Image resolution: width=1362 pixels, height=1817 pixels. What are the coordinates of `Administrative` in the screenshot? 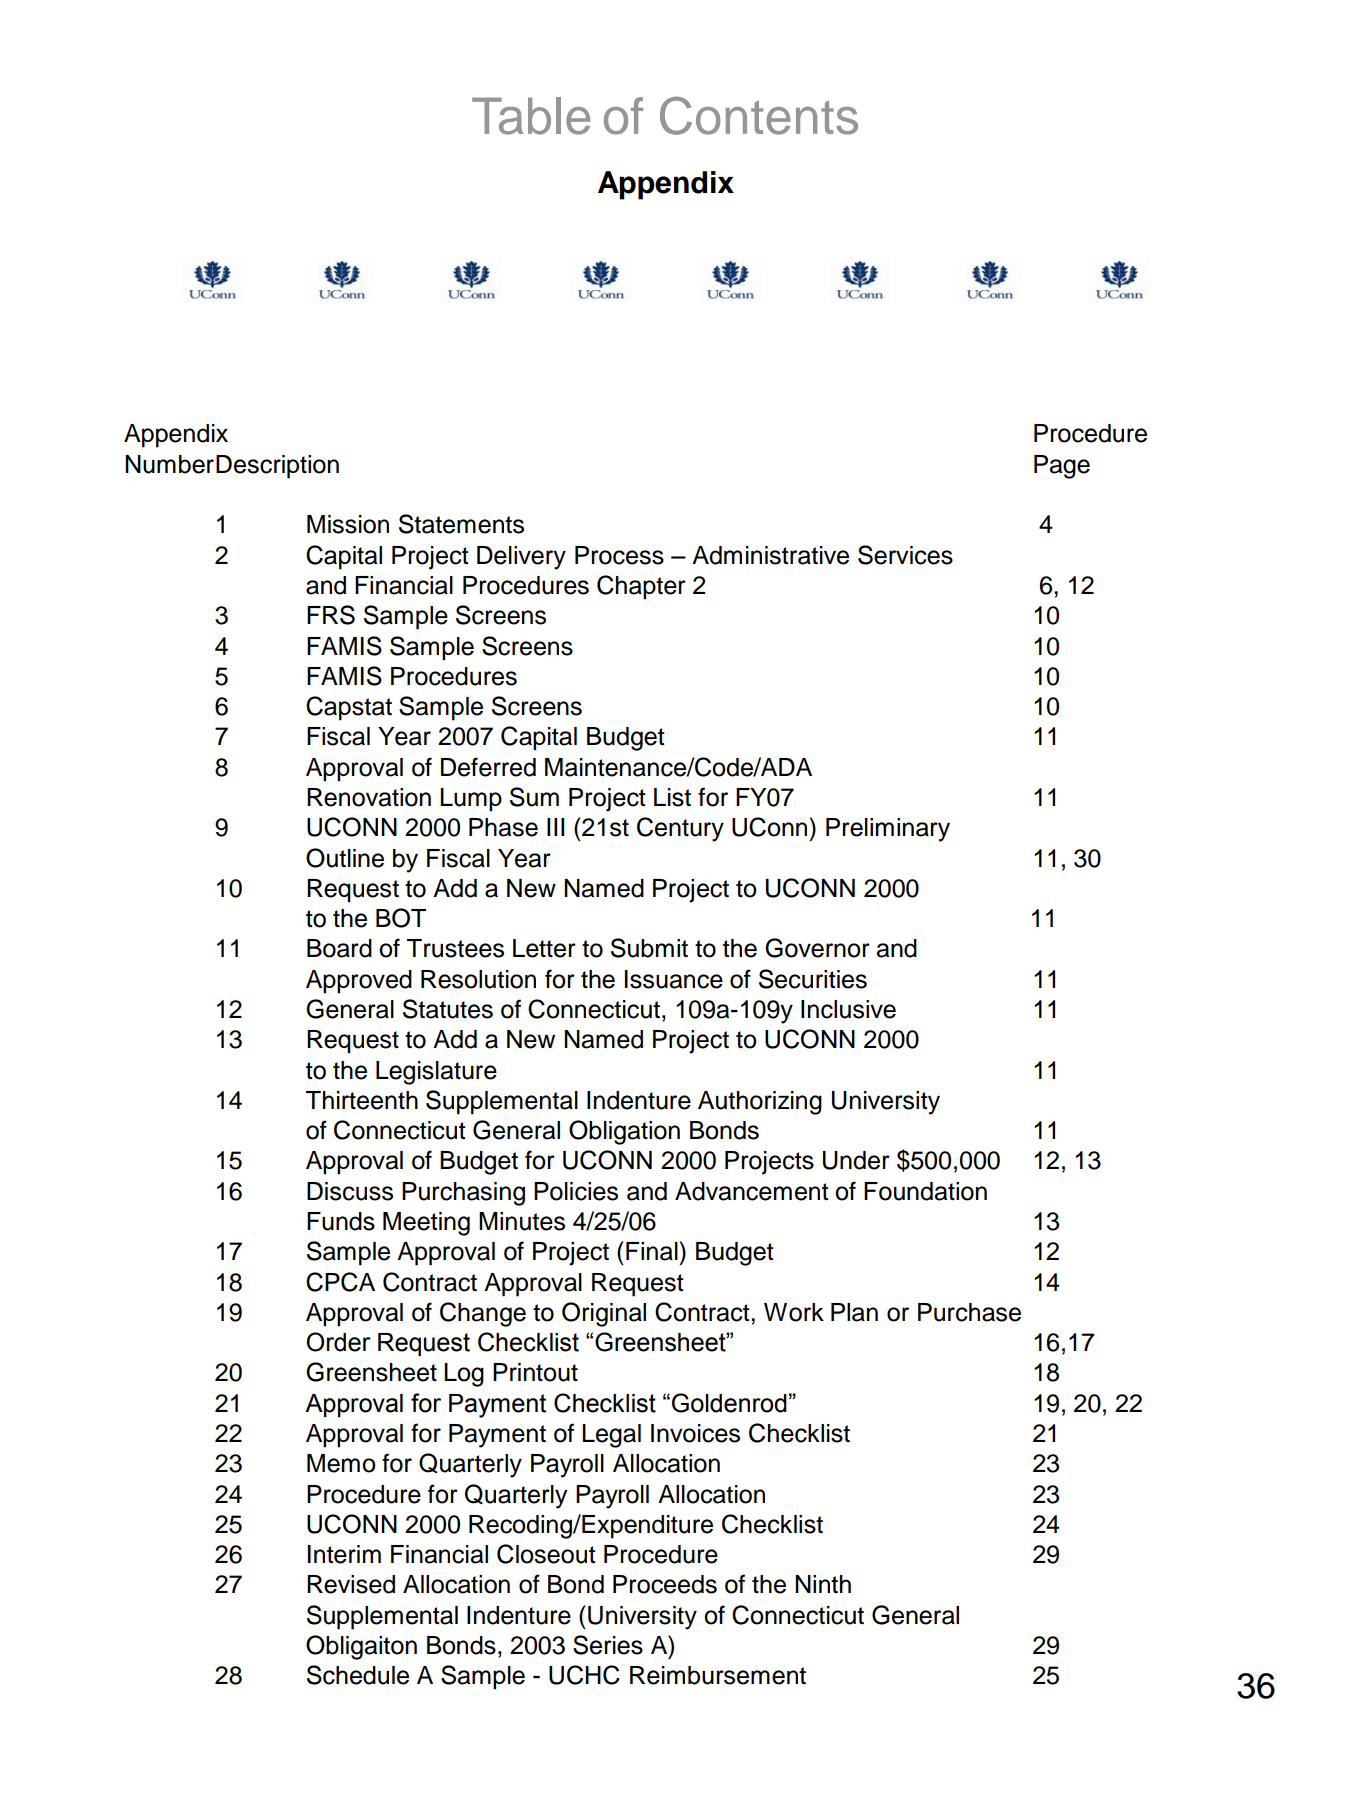 It's located at (770, 555).
